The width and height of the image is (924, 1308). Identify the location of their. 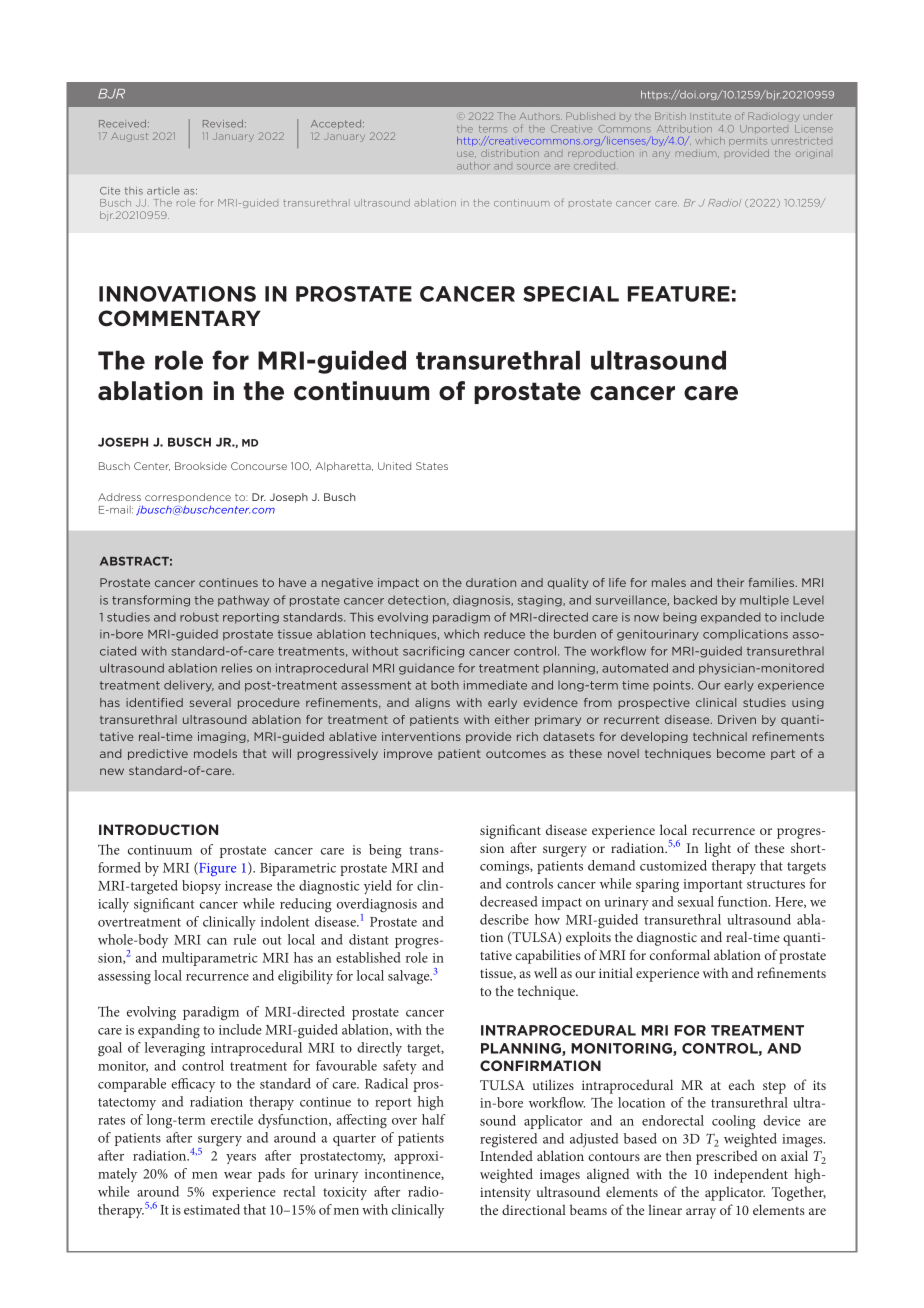
(730, 582).
